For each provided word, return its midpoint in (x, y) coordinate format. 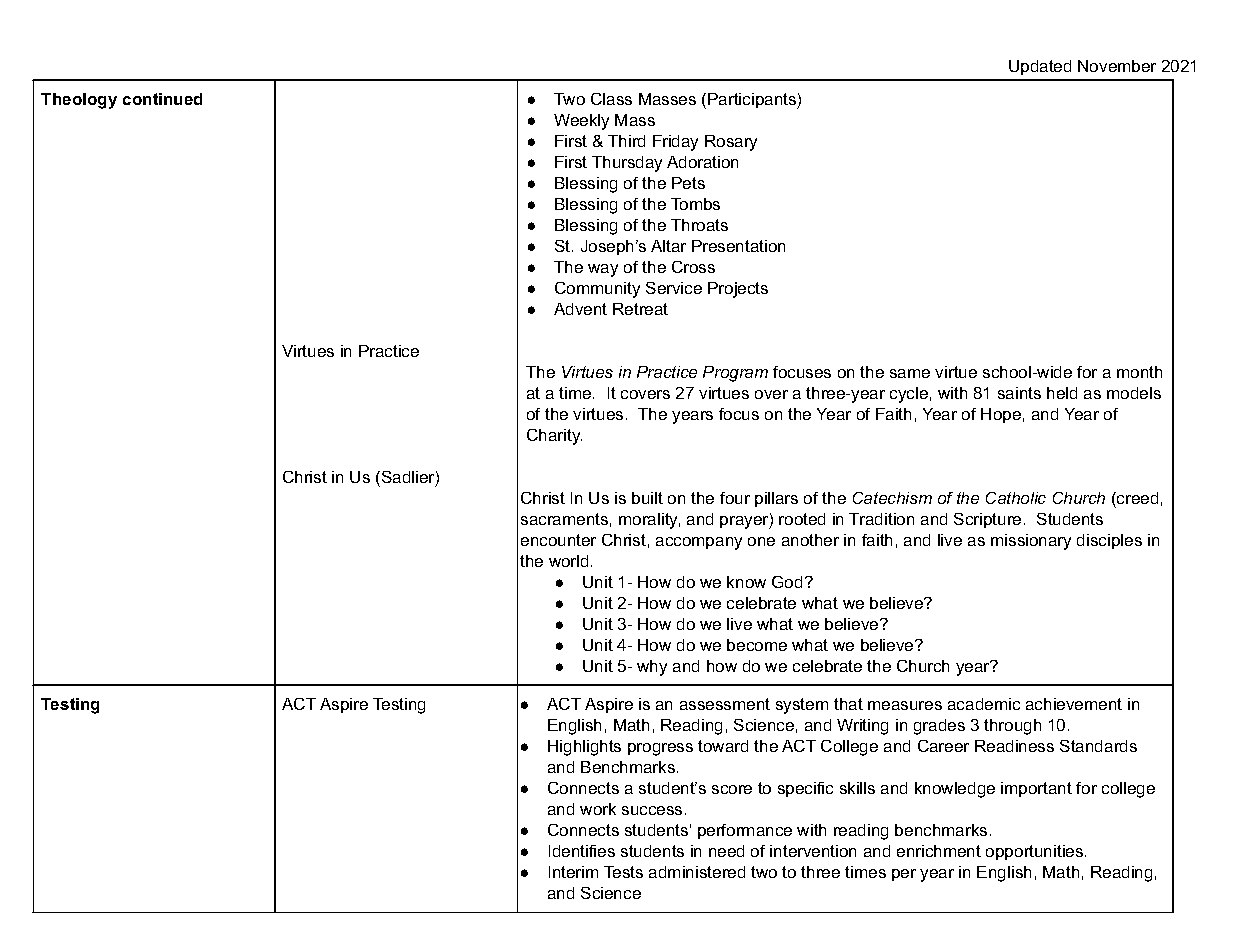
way (603, 270)
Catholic (1016, 498)
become (757, 645)
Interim (573, 872)
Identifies (582, 851)
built (647, 498)
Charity (554, 437)
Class (611, 99)
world (568, 561)
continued (162, 99)
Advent (580, 309)
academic (984, 704)
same (910, 373)
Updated (1040, 67)
